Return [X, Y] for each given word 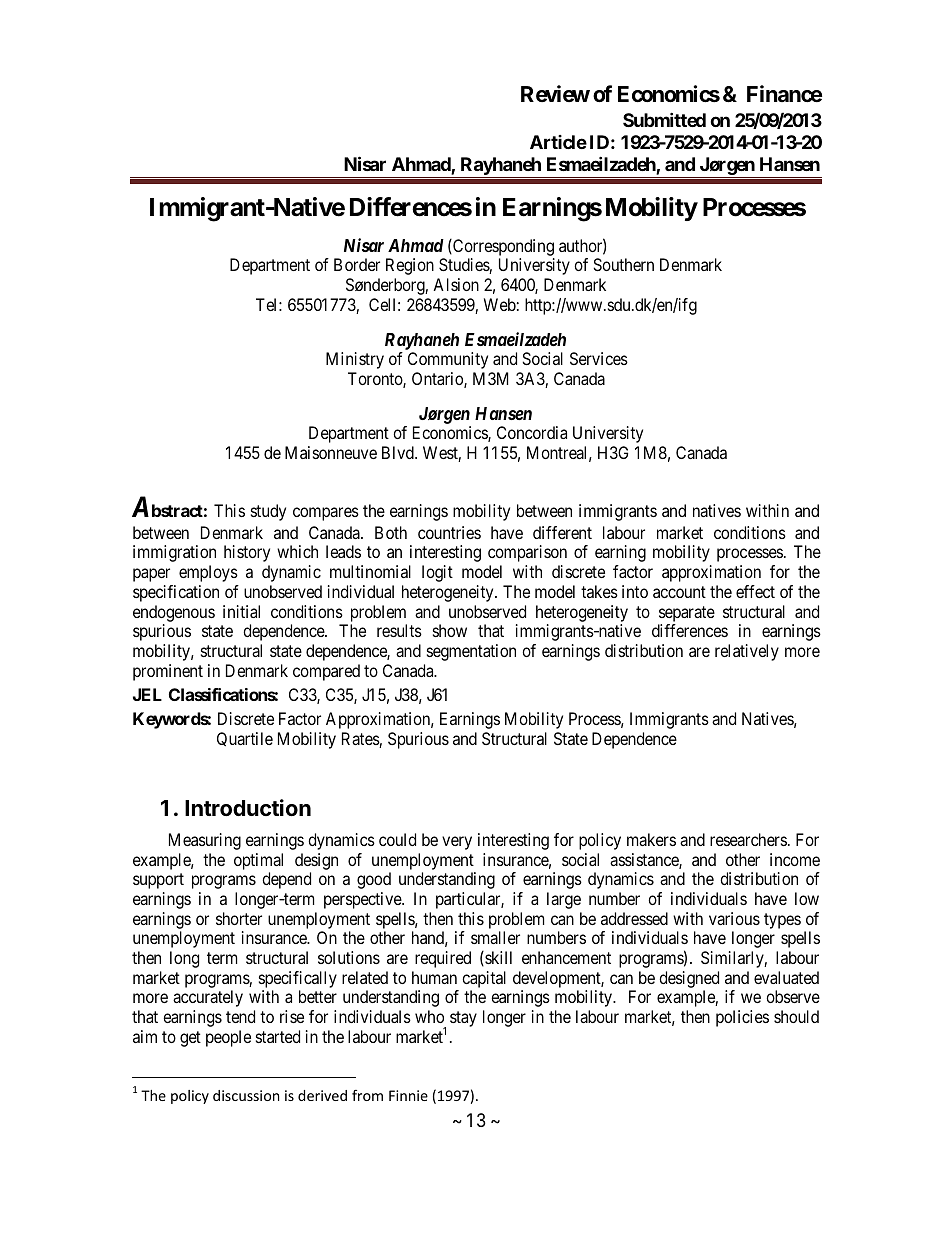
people [228, 1038]
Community [448, 360]
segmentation [471, 652]
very [457, 843]
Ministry [355, 360]
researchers [748, 839]
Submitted [664, 120]
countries [449, 532]
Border [357, 264]
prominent [168, 672]
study [268, 512]
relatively [747, 652]
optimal [258, 861]
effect [755, 591]
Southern [623, 264]
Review [555, 93]
